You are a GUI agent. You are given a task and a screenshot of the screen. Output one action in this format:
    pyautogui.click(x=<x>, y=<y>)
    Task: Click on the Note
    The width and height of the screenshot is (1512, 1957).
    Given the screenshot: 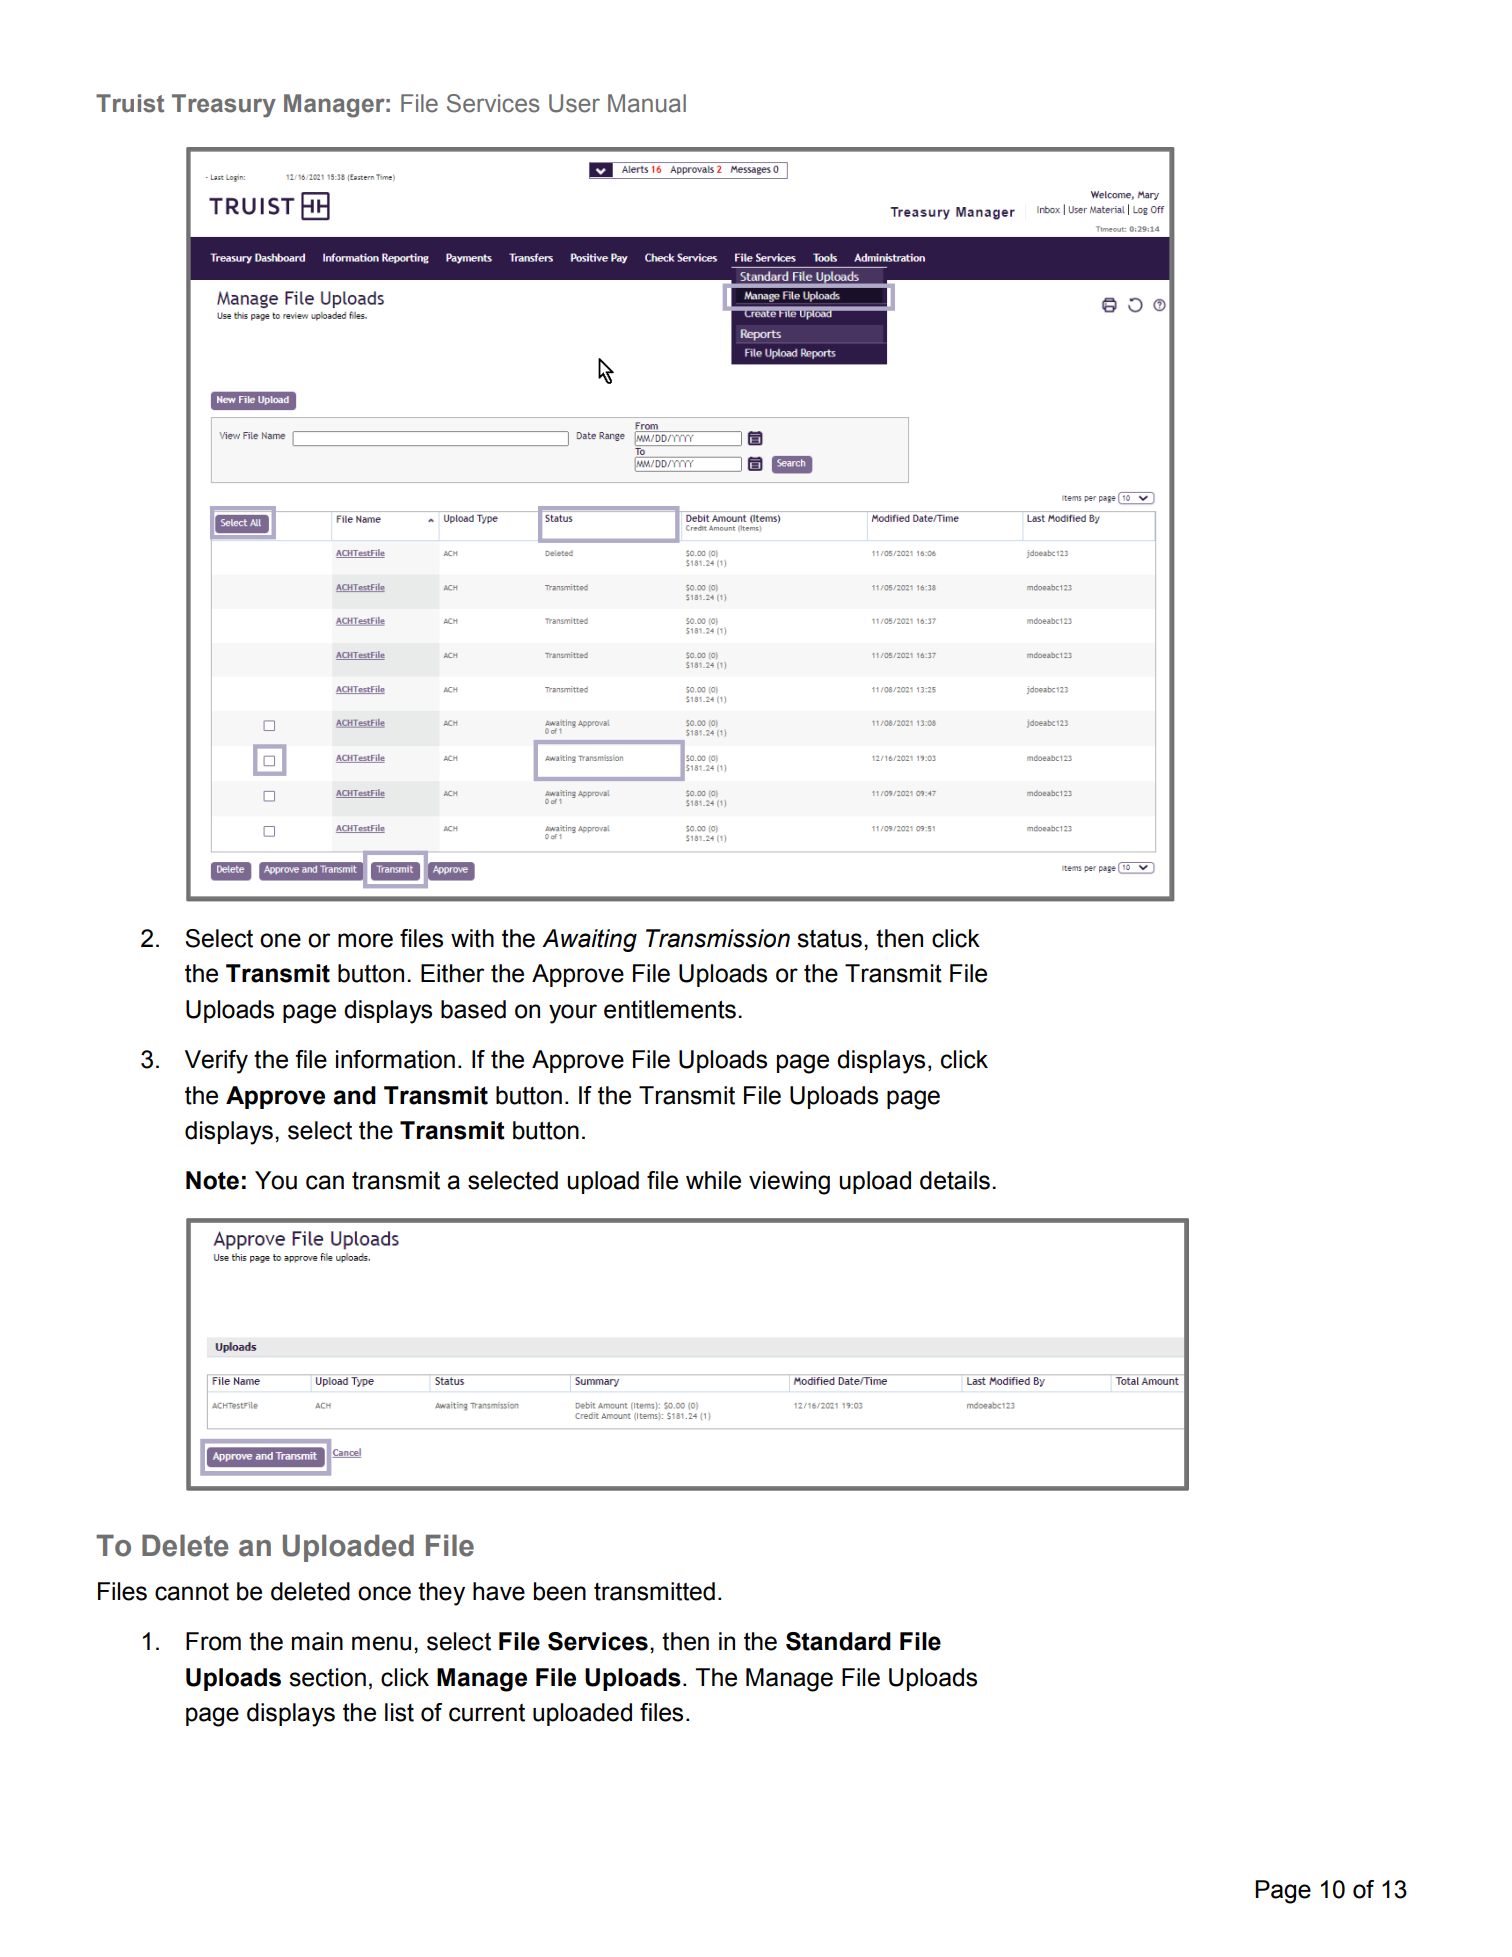 What is the action you would take?
    pyautogui.click(x=212, y=1180)
